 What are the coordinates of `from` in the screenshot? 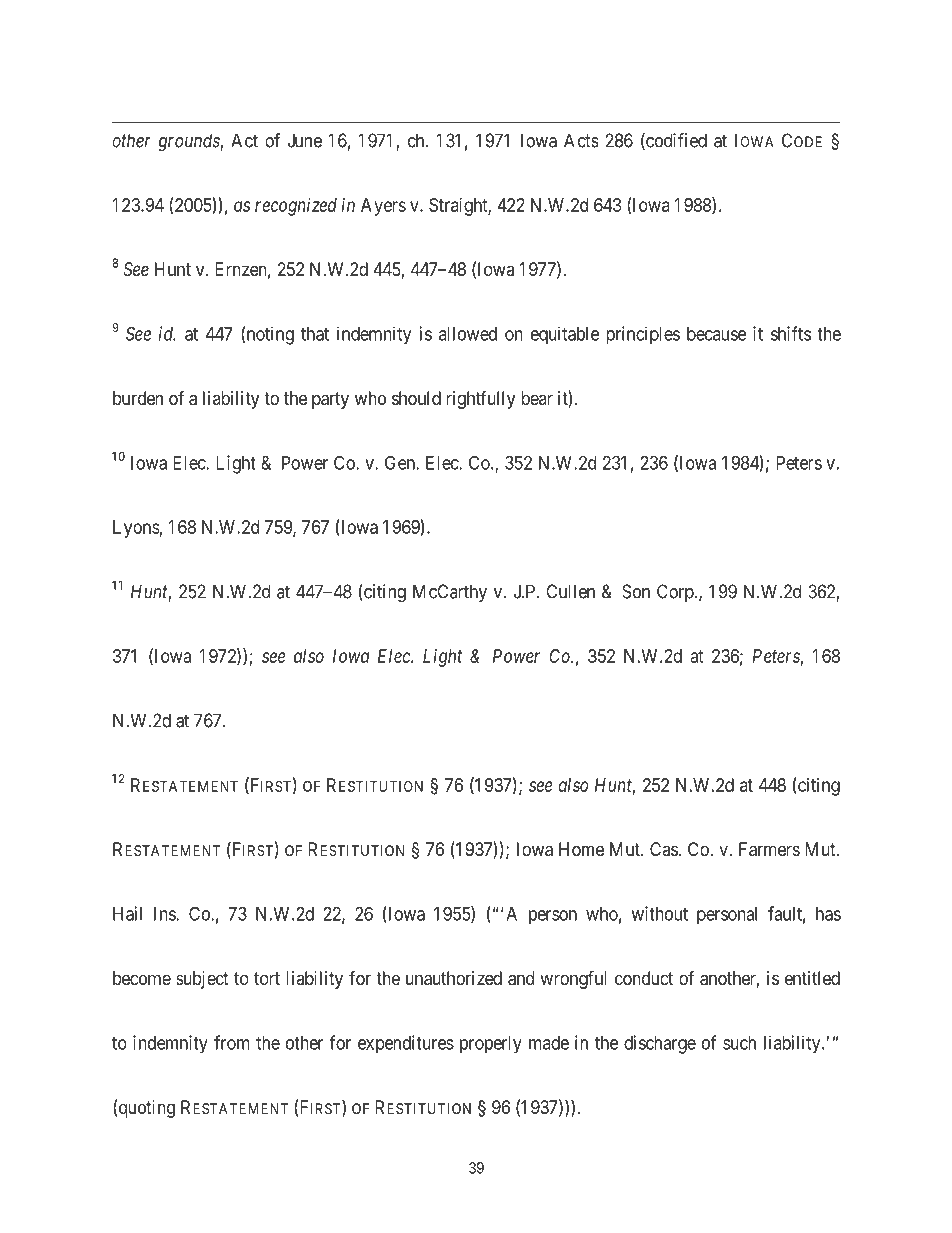 It's located at (232, 1042).
